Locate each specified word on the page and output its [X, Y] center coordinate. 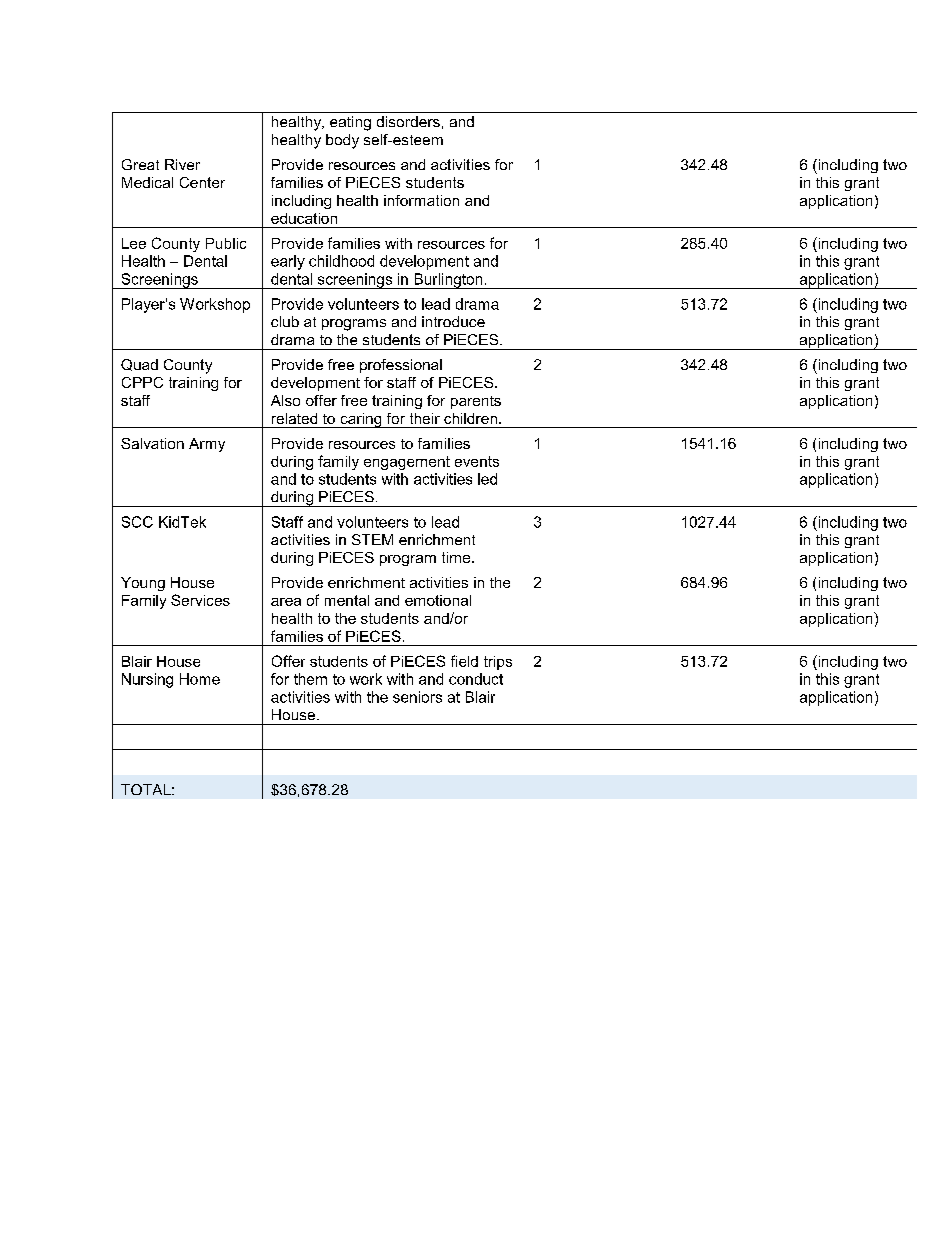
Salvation [152, 443]
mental [347, 600]
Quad [139, 365]
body [342, 141]
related [294, 418]
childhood [341, 261]
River [182, 164]
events [477, 461]
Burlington [448, 281]
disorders [408, 121]
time [457, 557]
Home [200, 679]
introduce [453, 321]
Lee [134, 243]
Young [143, 584]
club [285, 321]
